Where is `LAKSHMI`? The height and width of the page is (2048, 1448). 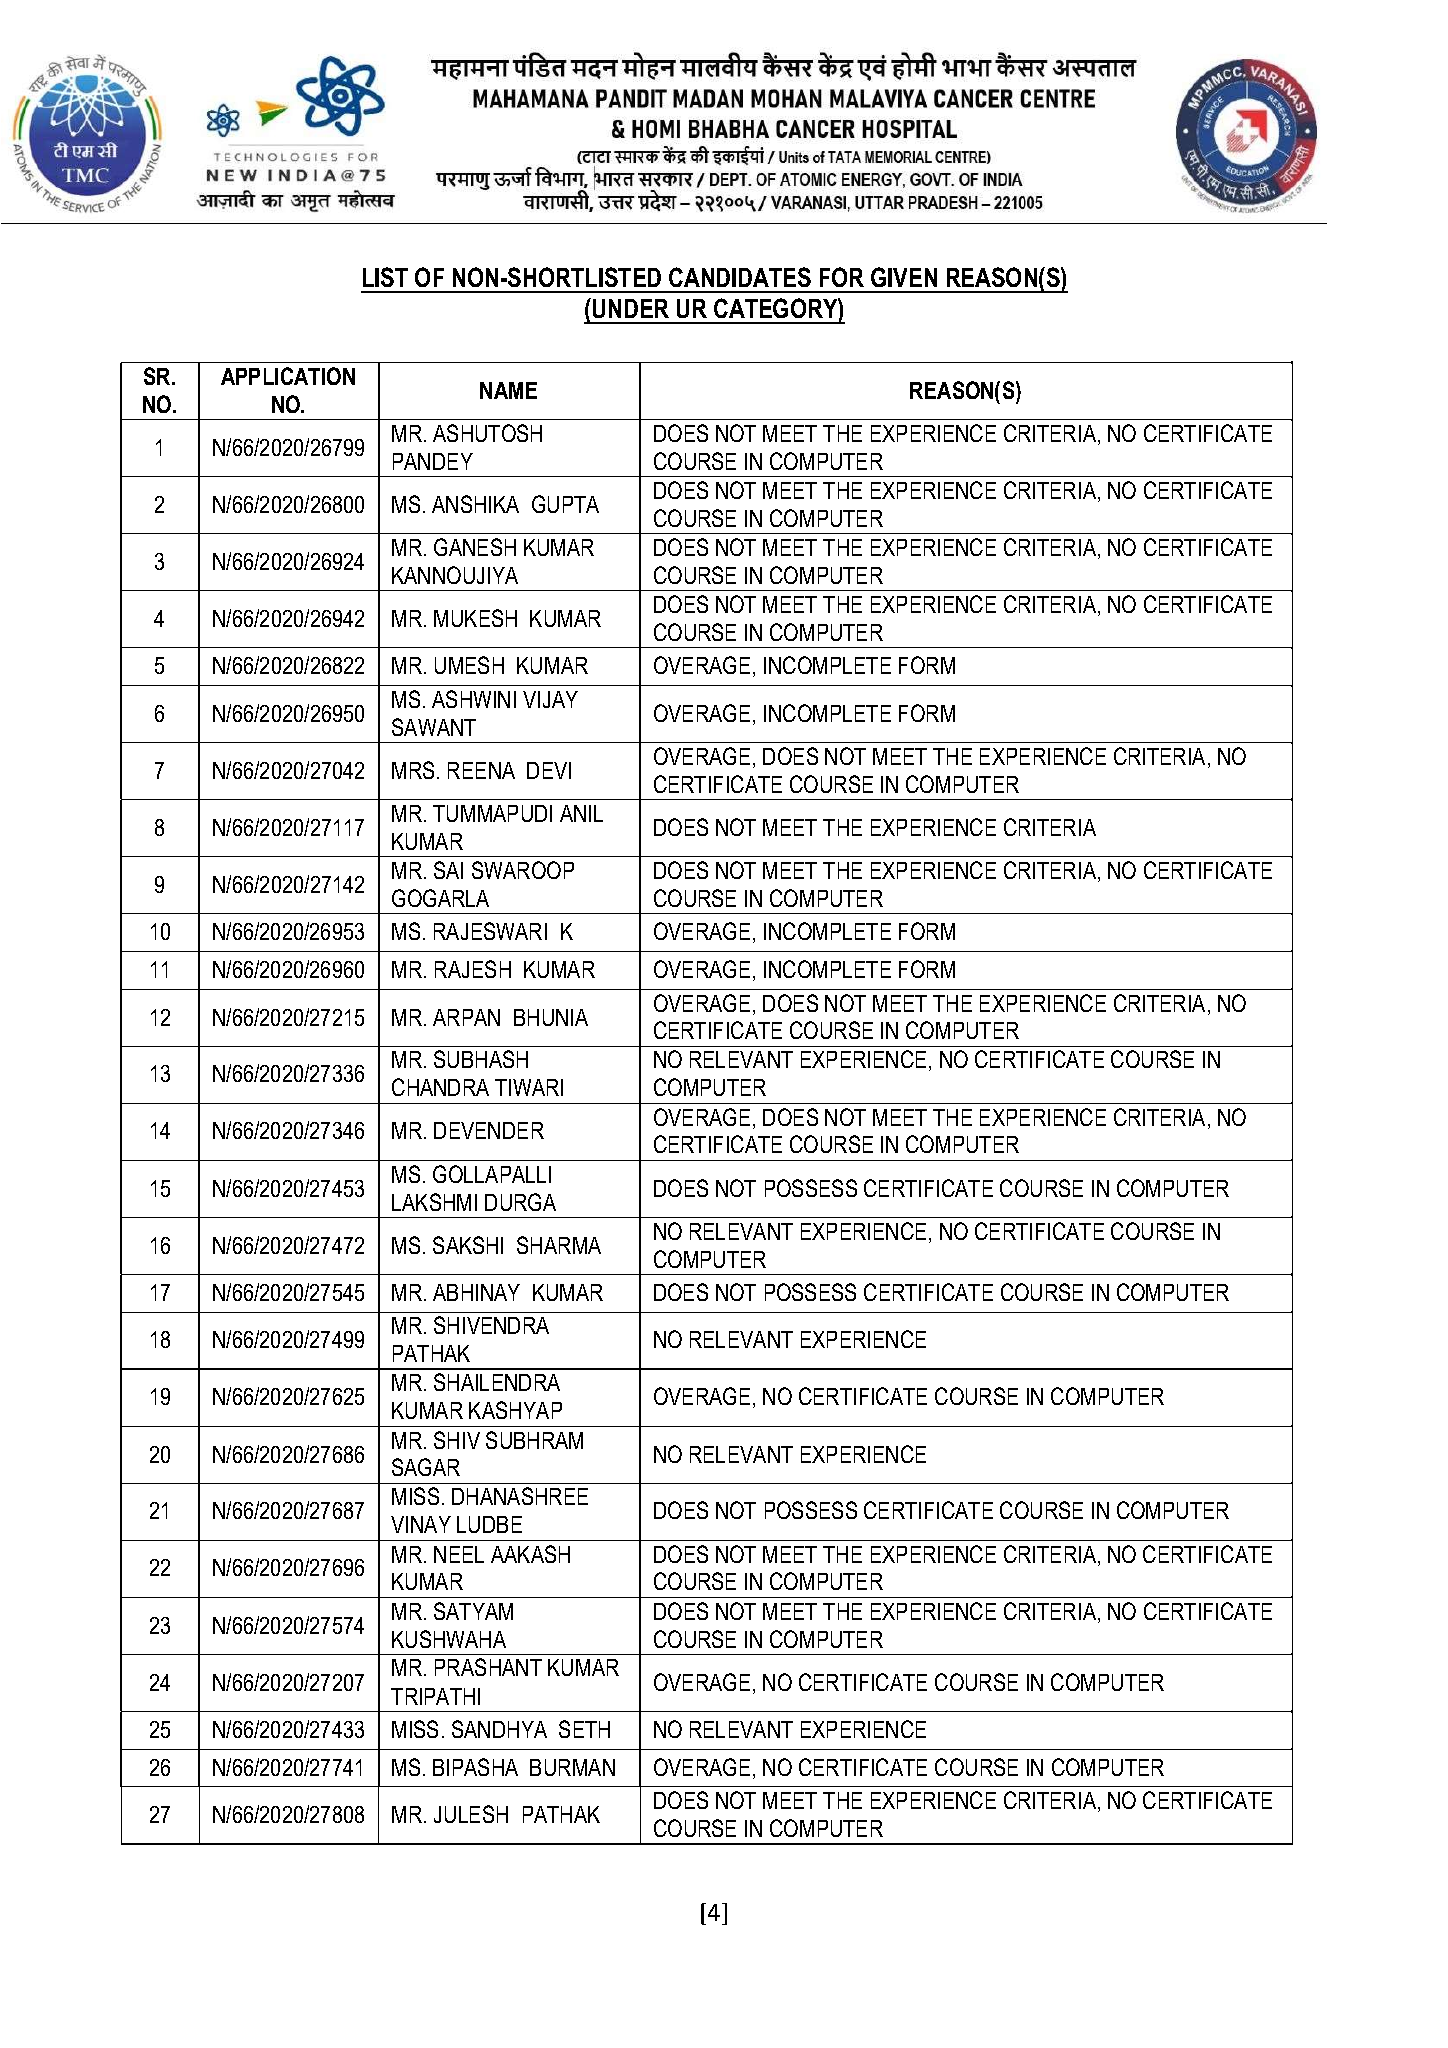 LAKSHMI is located at coordinates (434, 1202).
